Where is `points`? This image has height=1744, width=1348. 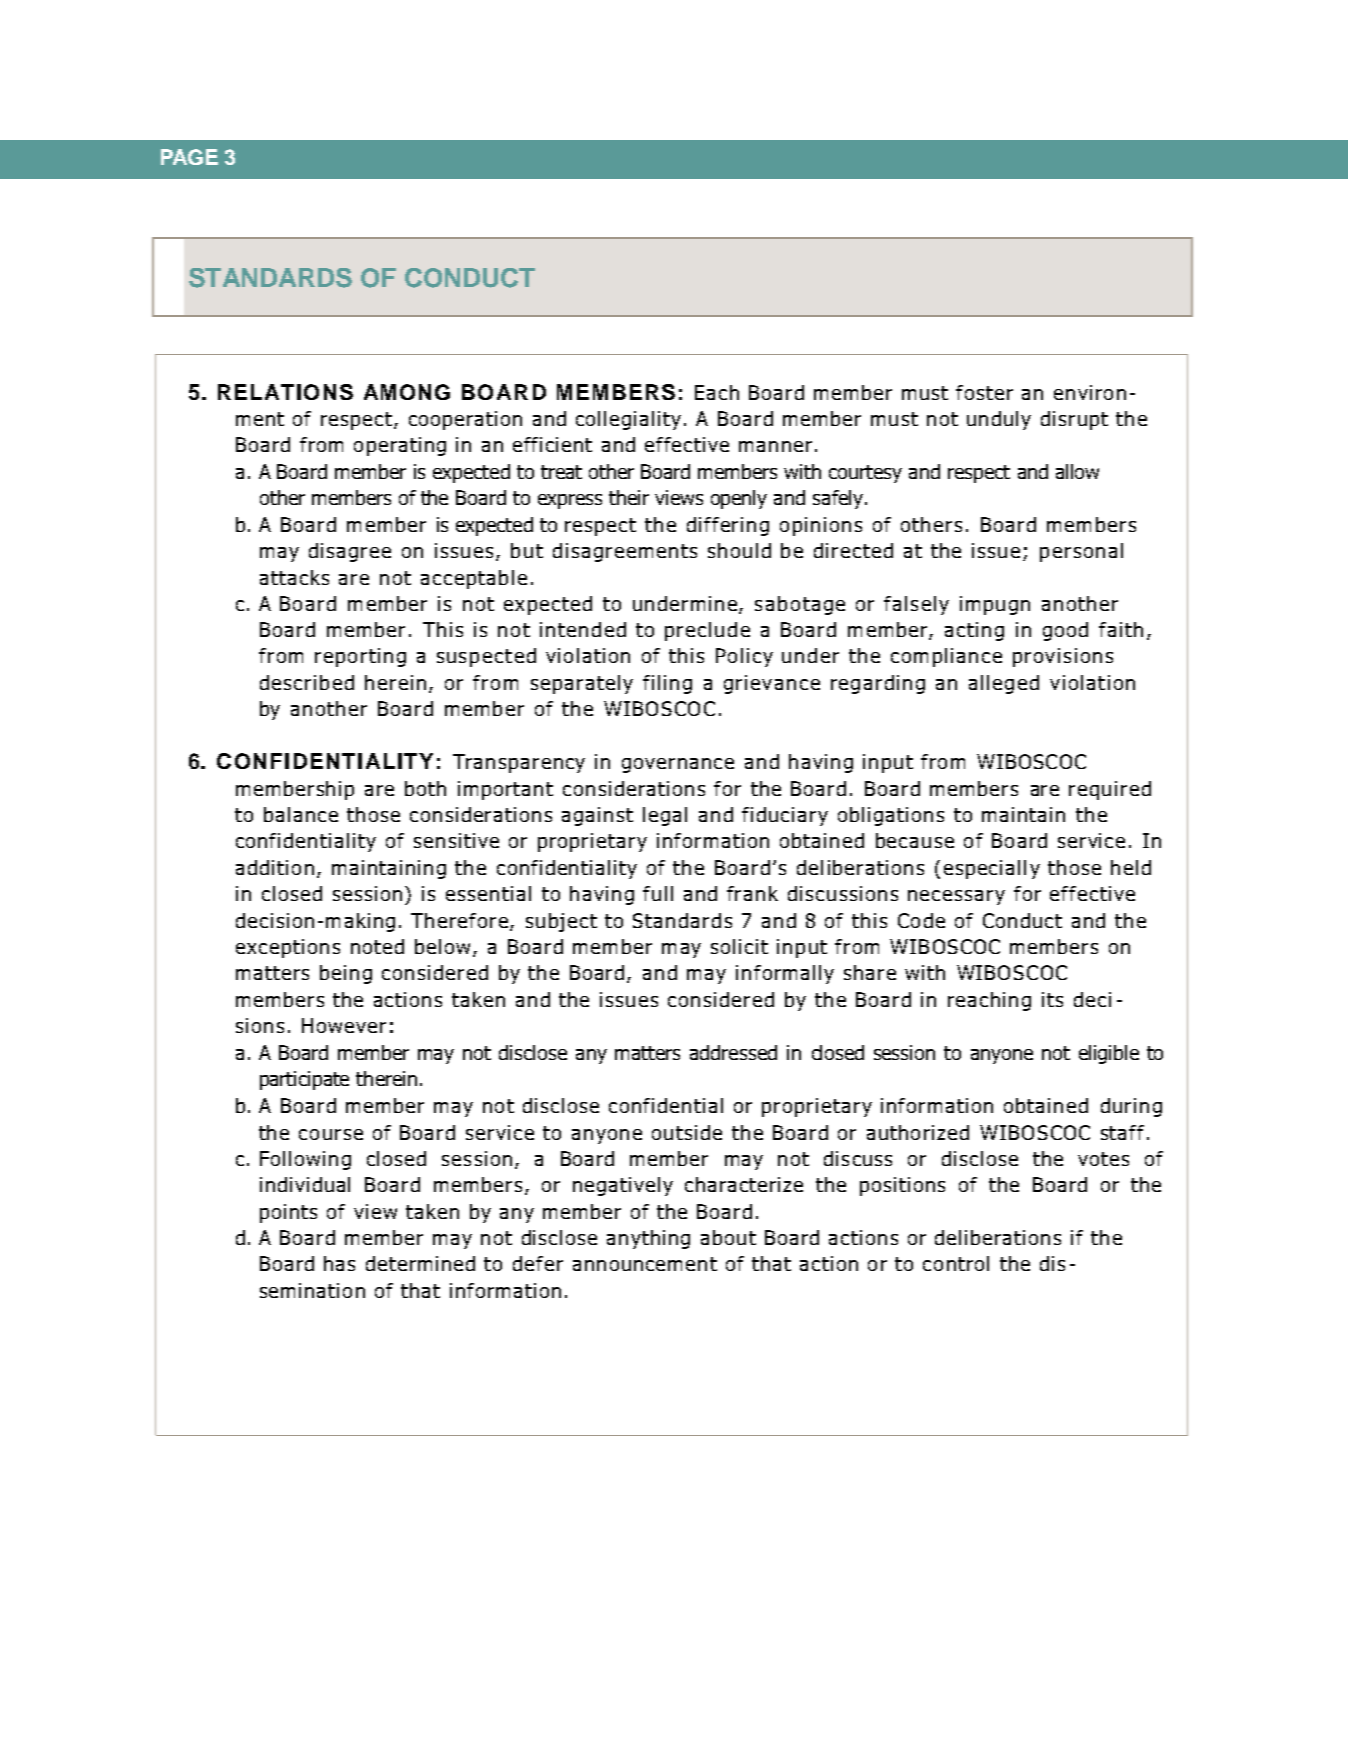
points is located at coordinates (288, 1213).
